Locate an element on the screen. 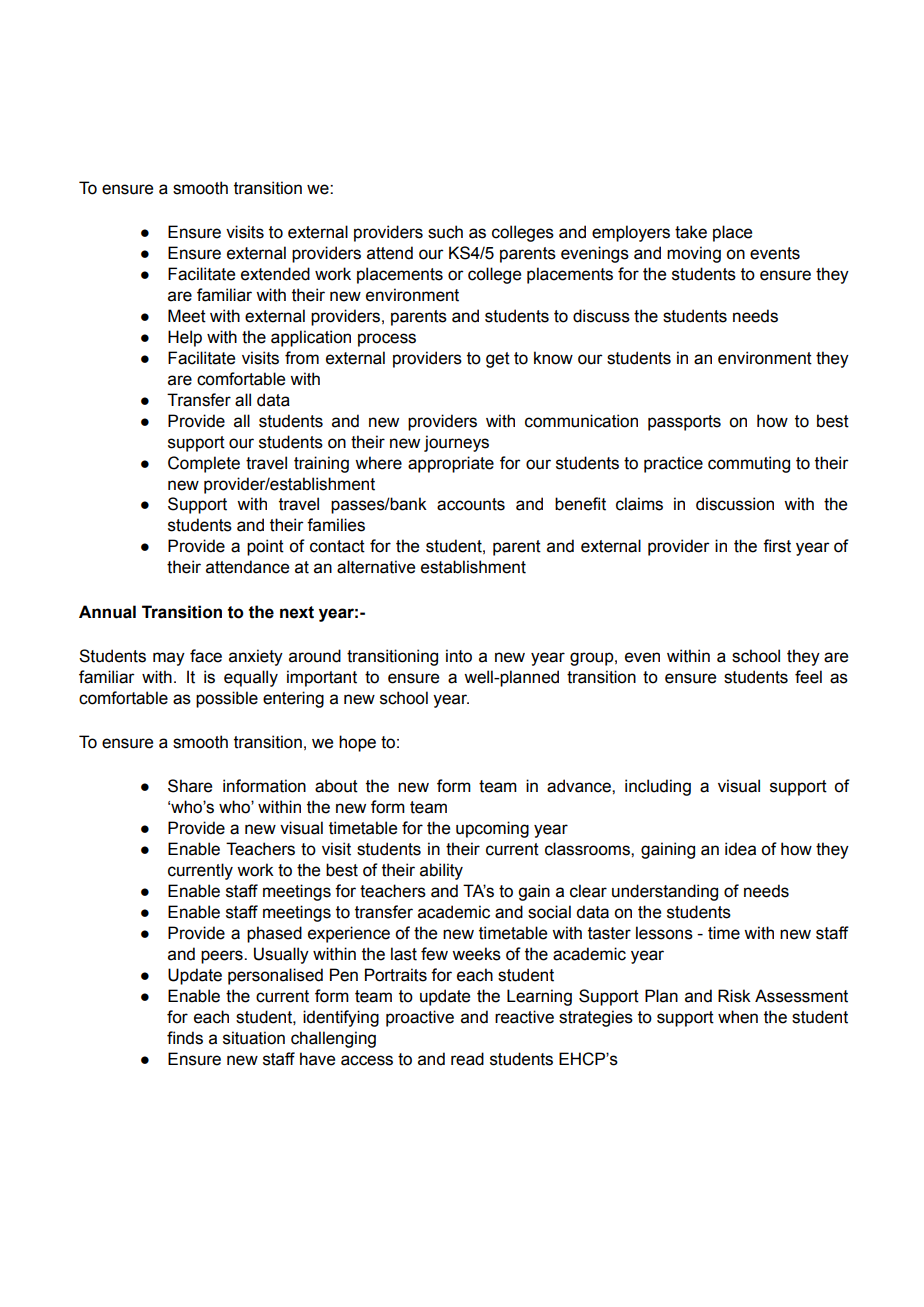  face is located at coordinates (206, 656).
